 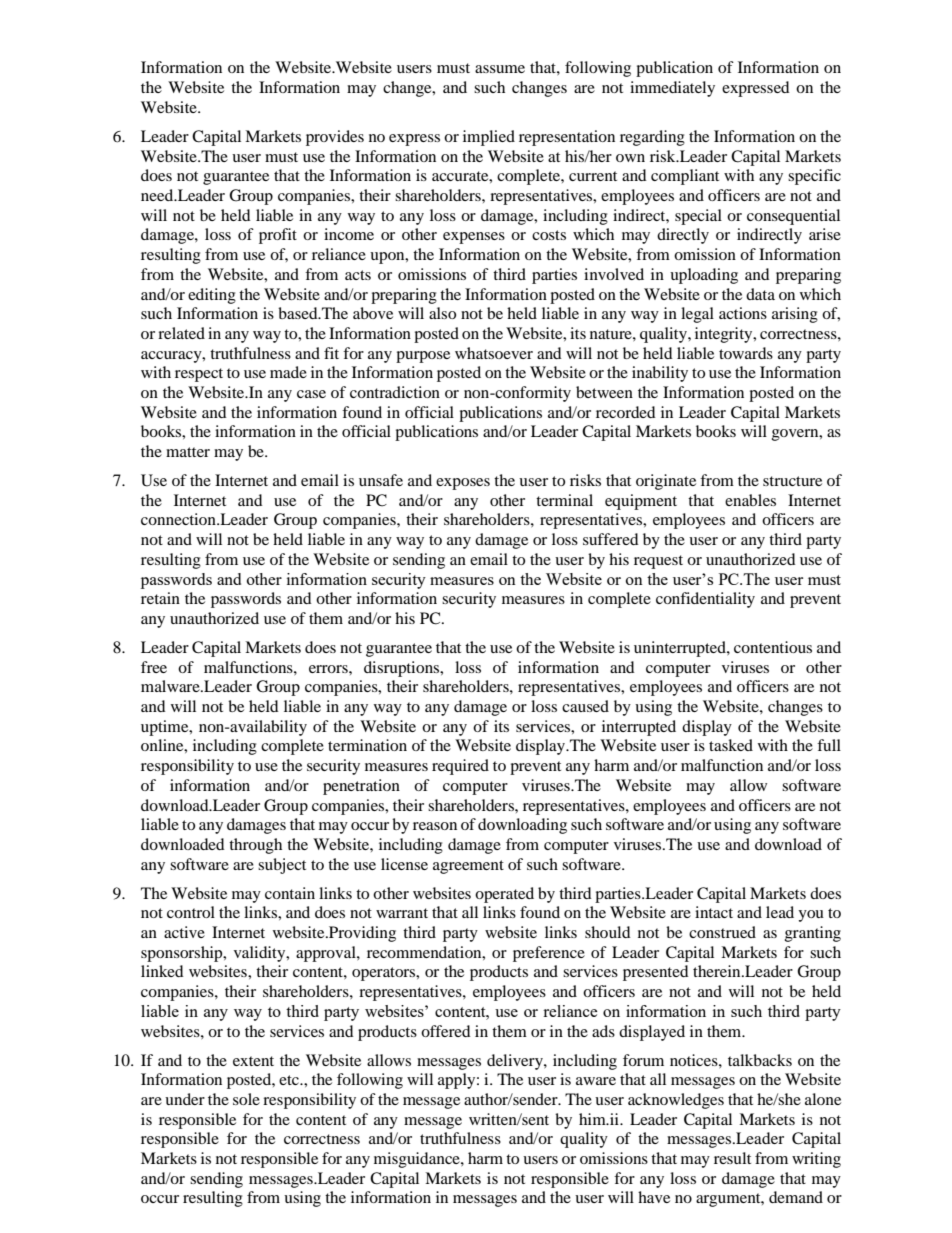 What do you see at coordinates (335, 138) in the screenshot?
I see `provides` at bounding box center [335, 138].
